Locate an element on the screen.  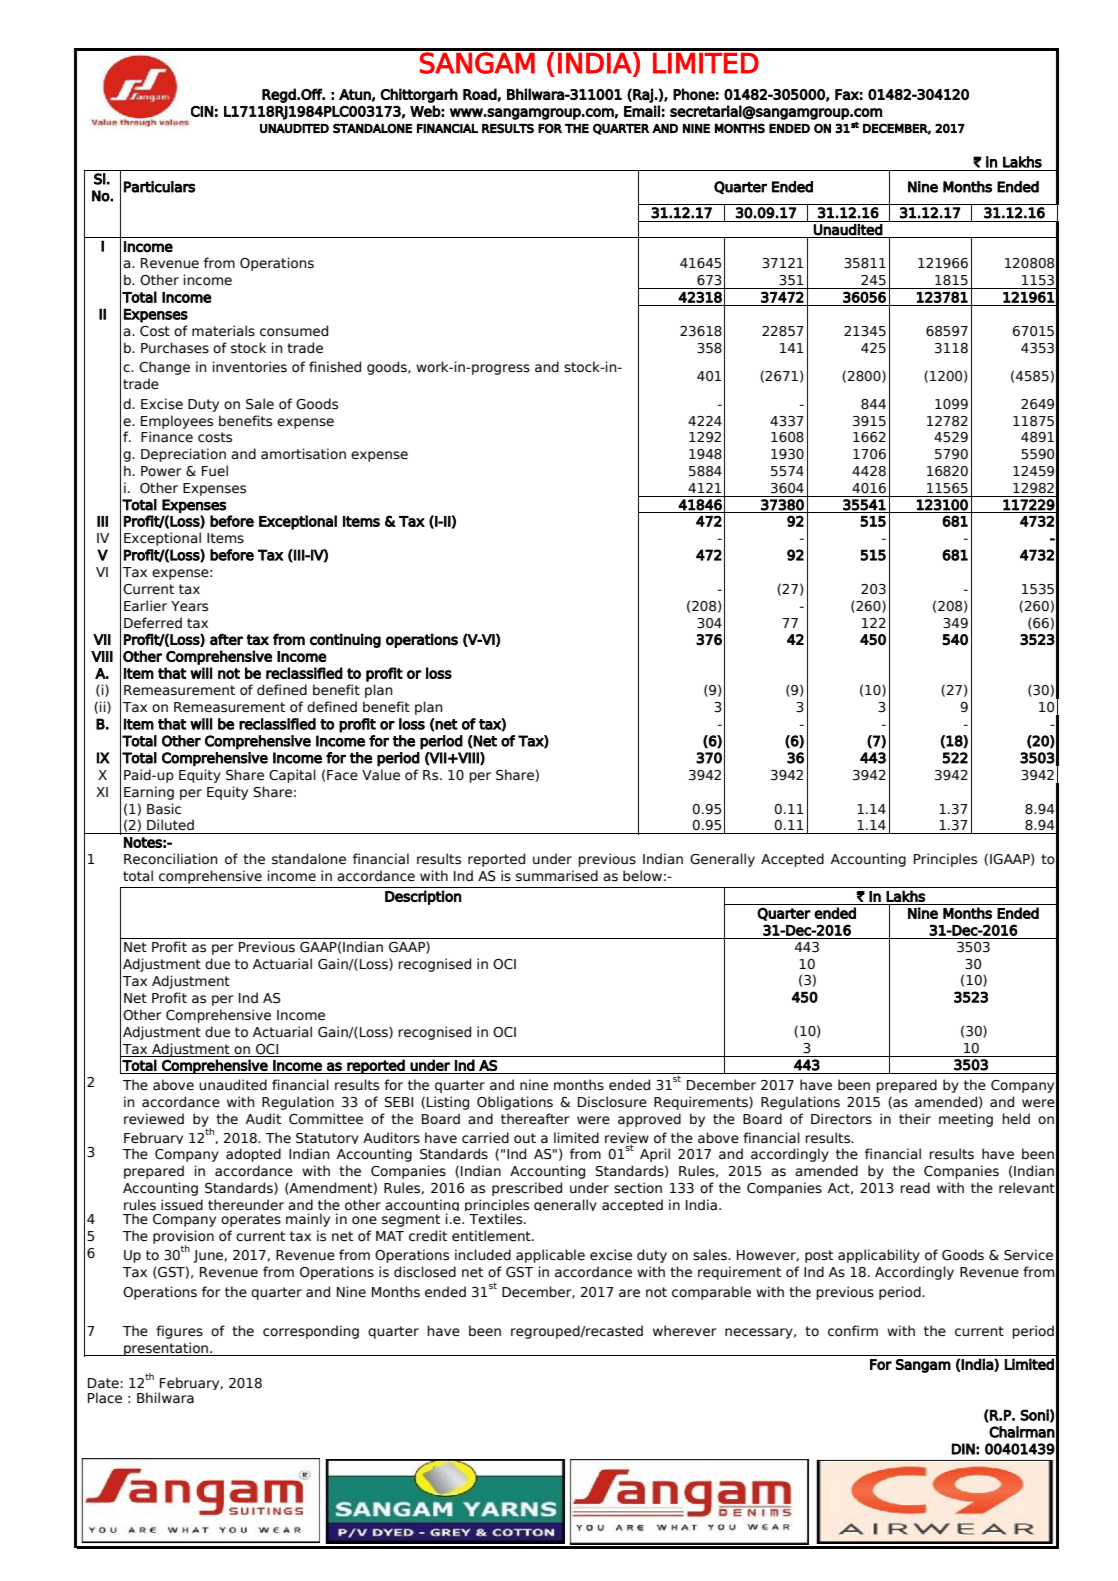
figures is located at coordinates (179, 1332).
